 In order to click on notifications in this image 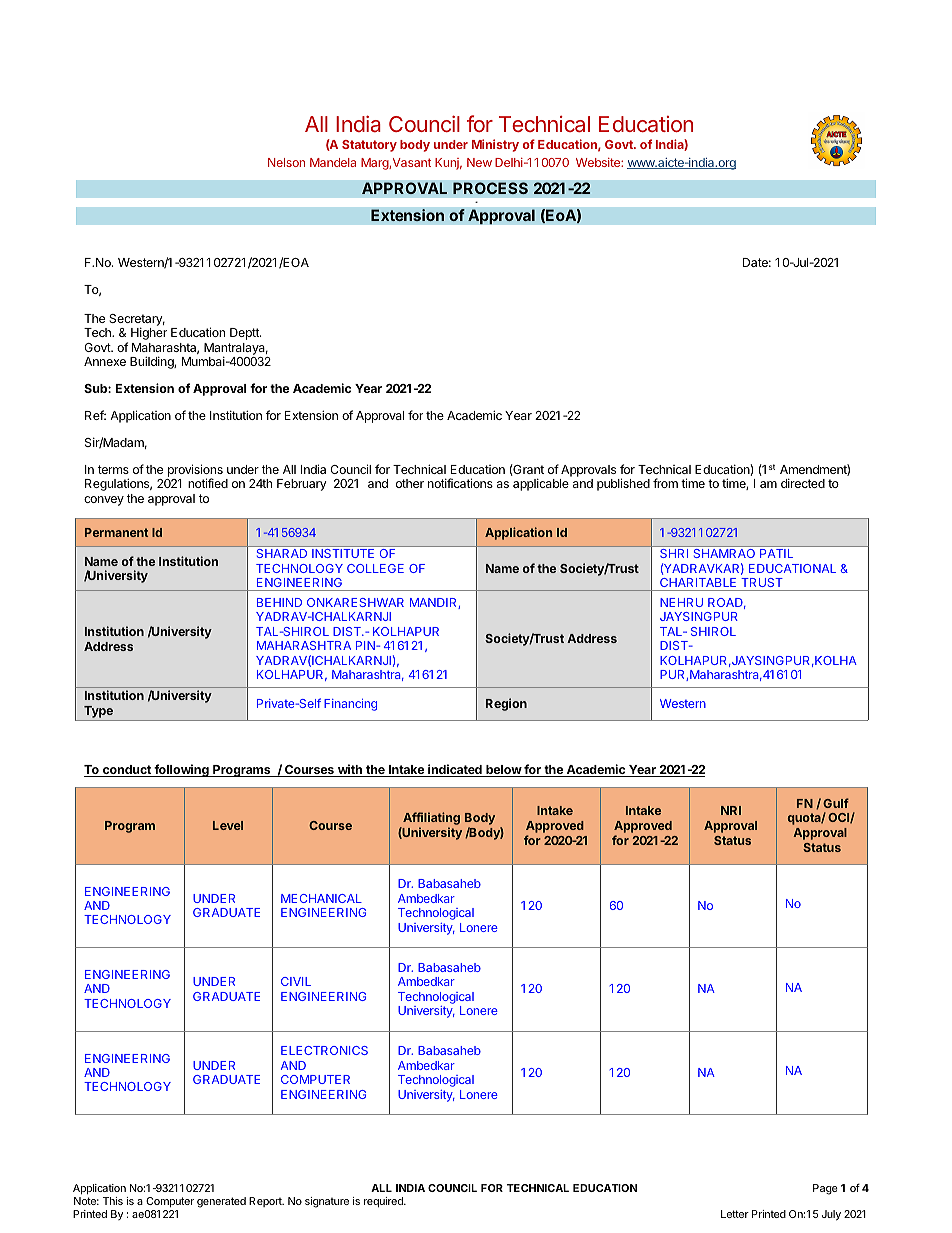, I will do `click(460, 483)`.
